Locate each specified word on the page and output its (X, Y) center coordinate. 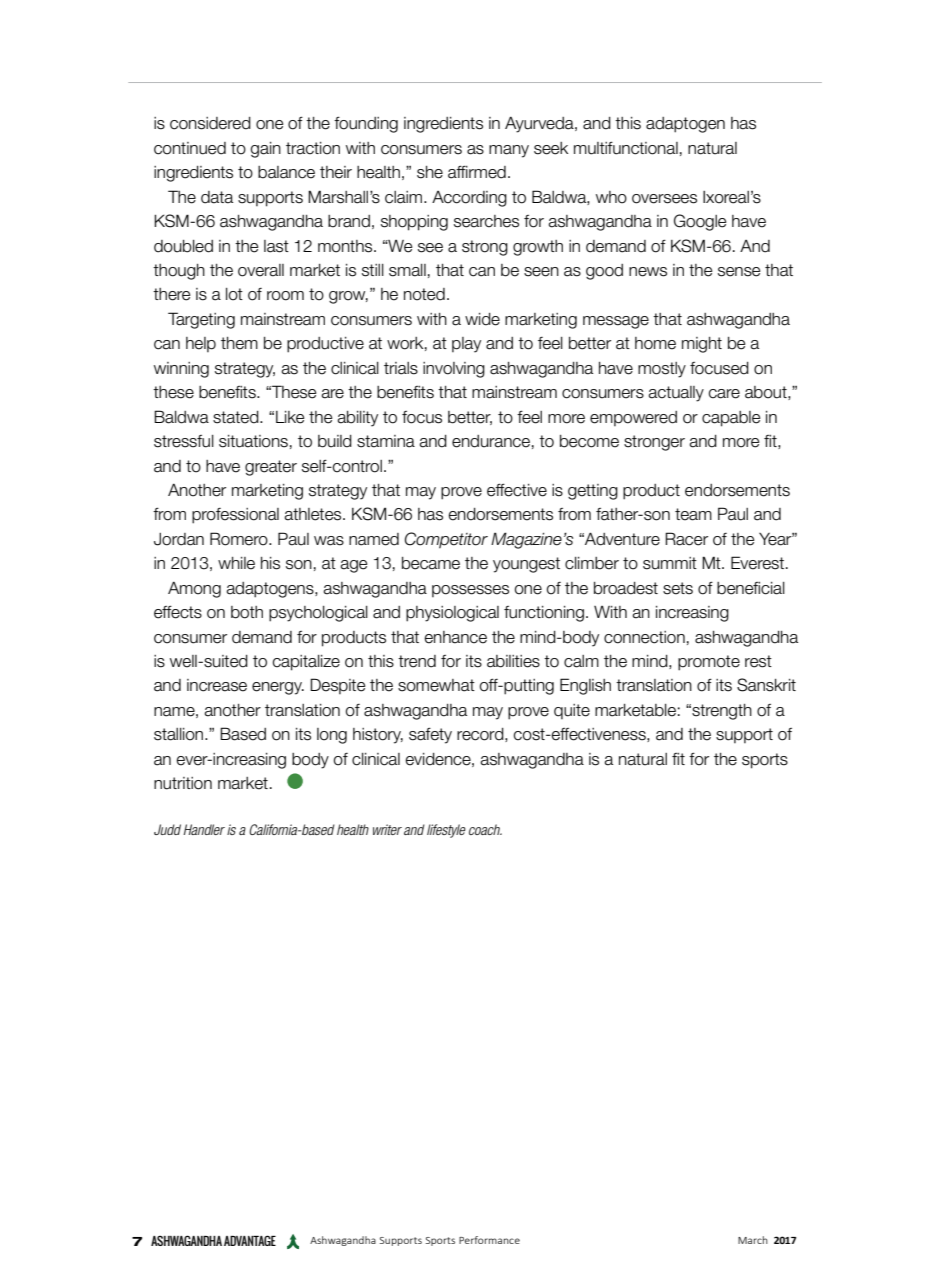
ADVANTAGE (250, 1240)
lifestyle (446, 831)
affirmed (477, 172)
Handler (204, 829)
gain (265, 150)
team (693, 514)
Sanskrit (766, 685)
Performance (489, 1240)
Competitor (446, 540)
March (753, 1240)
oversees (664, 199)
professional (235, 516)
